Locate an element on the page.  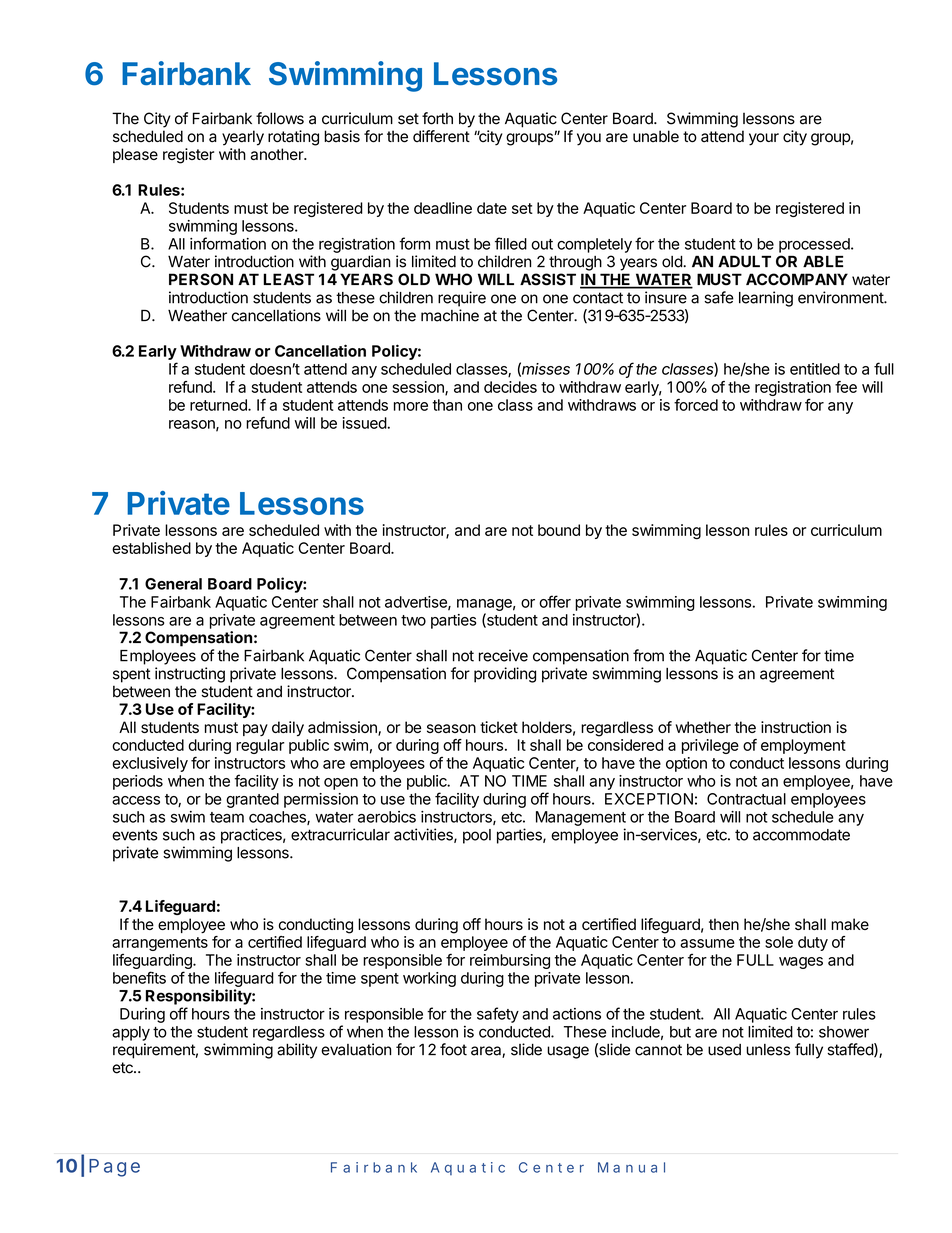
decides is located at coordinates (510, 387).
